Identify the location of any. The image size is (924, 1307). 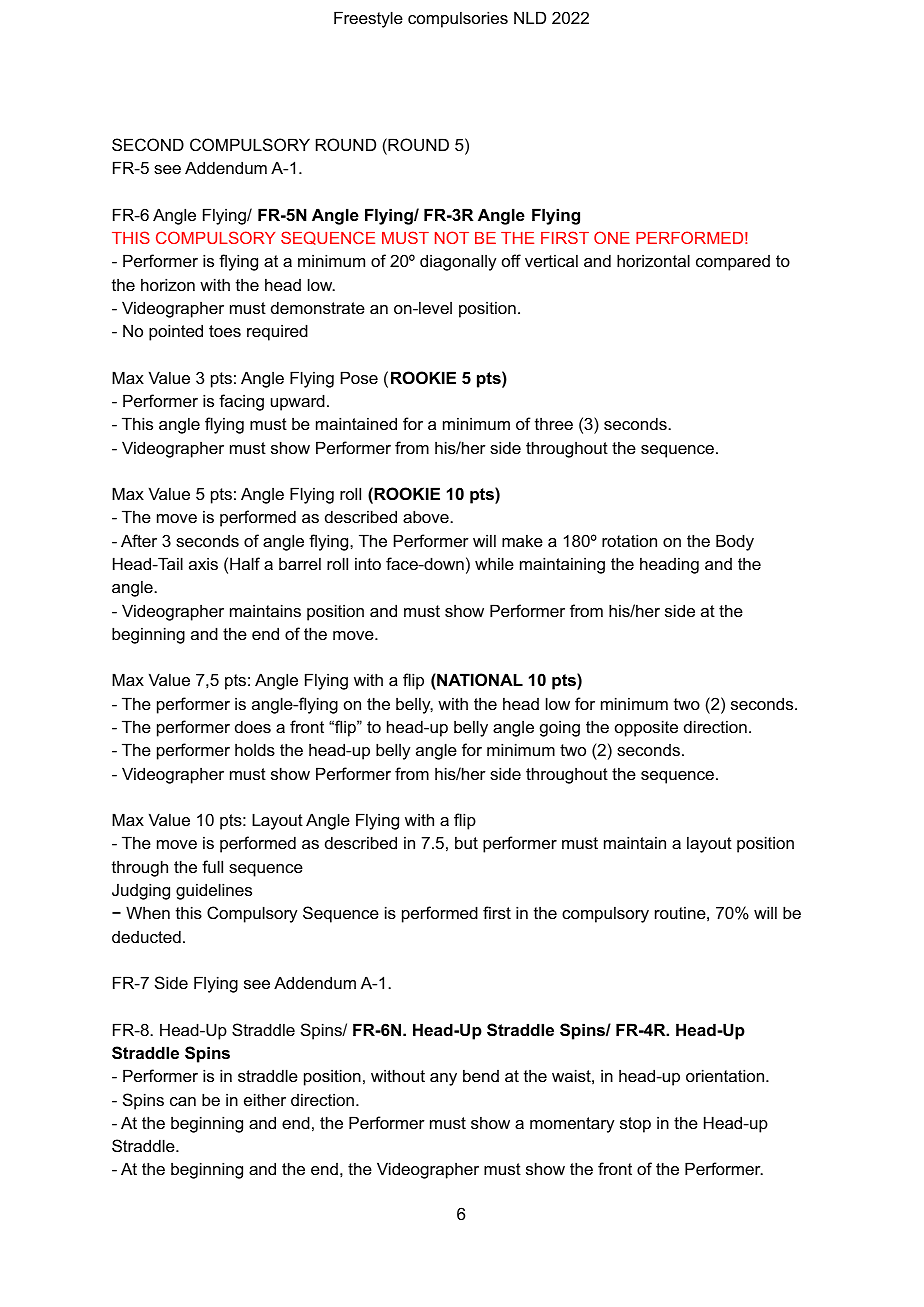
(443, 1079).
